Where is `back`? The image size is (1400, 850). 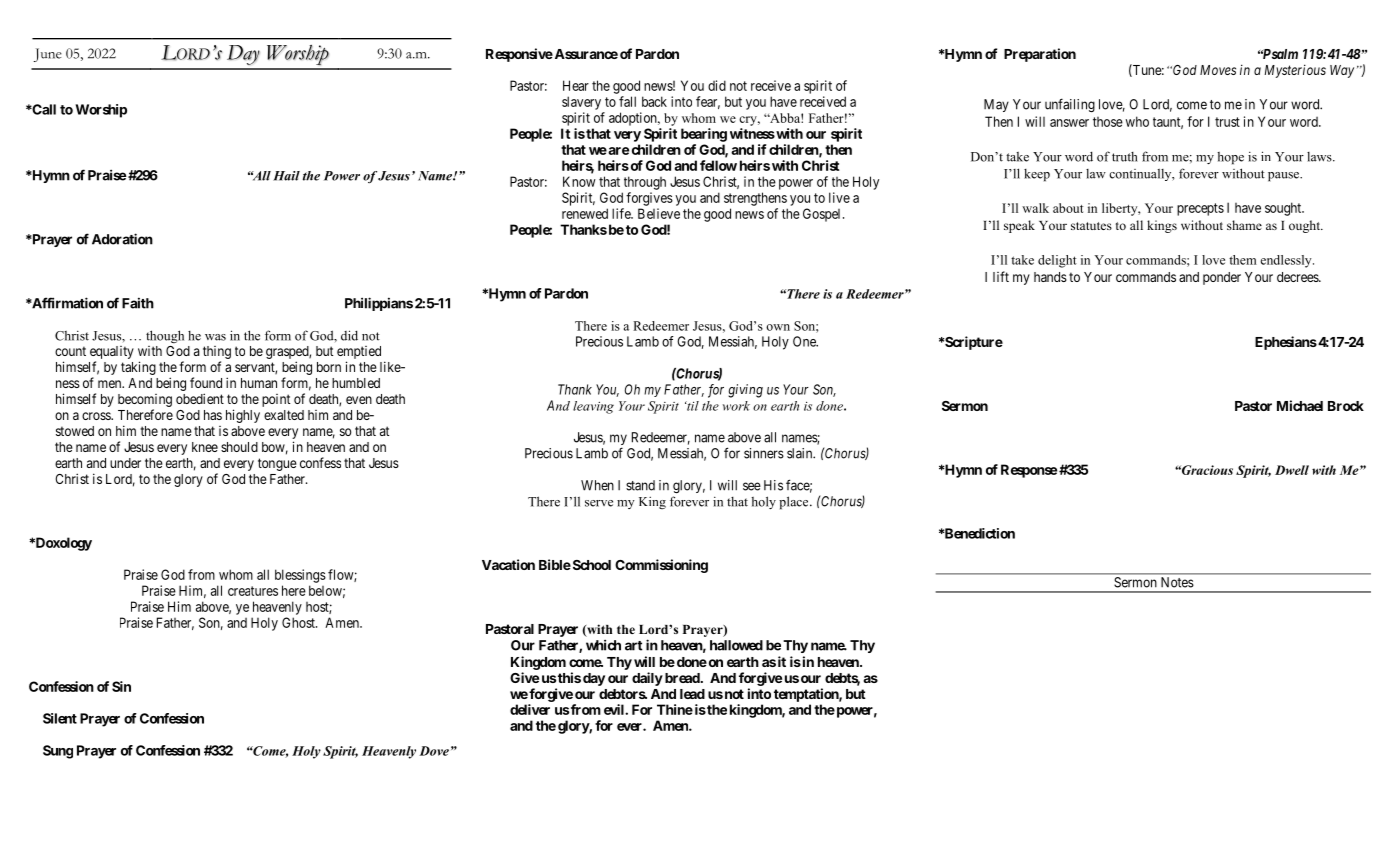 back is located at coordinates (654, 101).
